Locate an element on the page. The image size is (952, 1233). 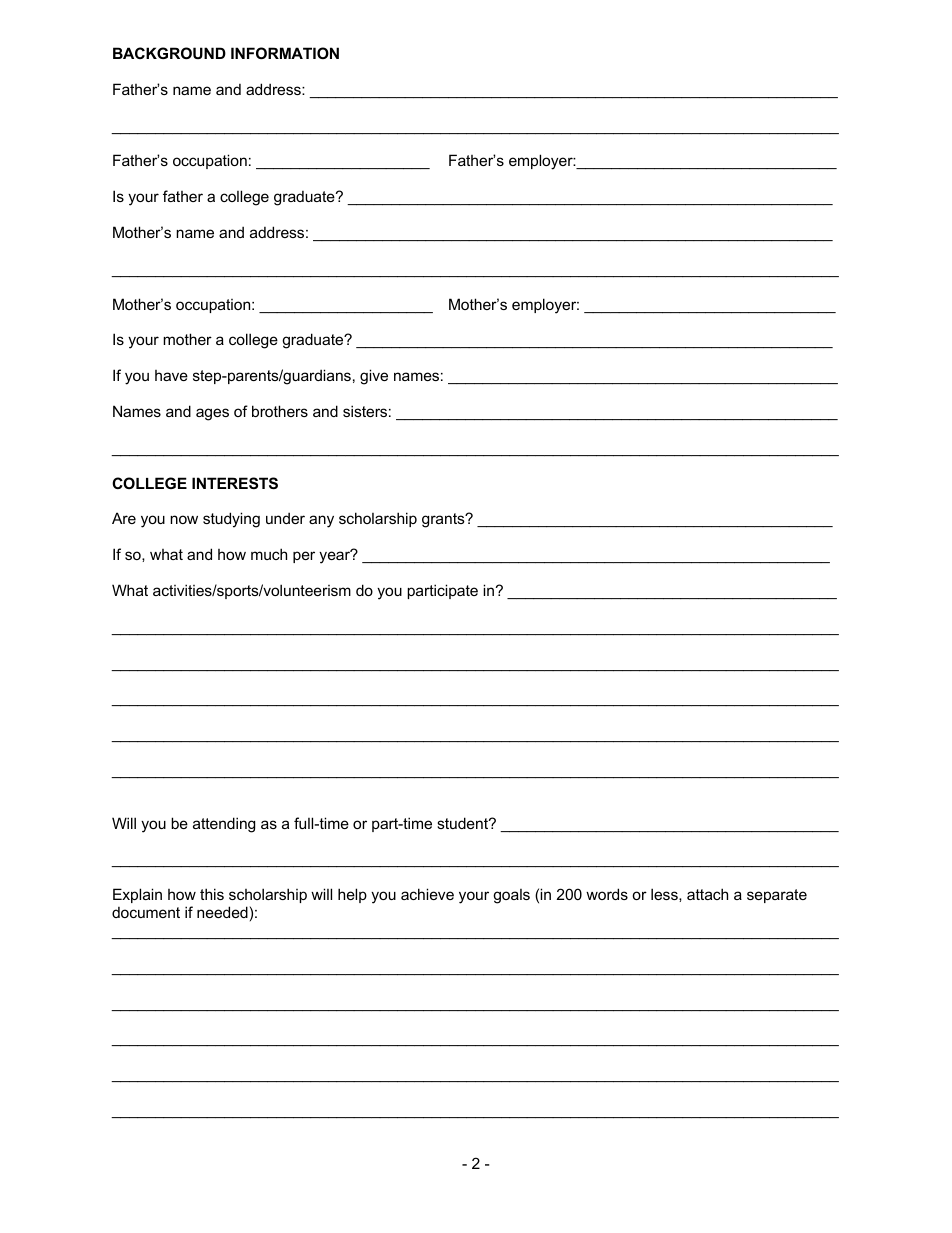
BACKGROUND is located at coordinates (169, 53).
